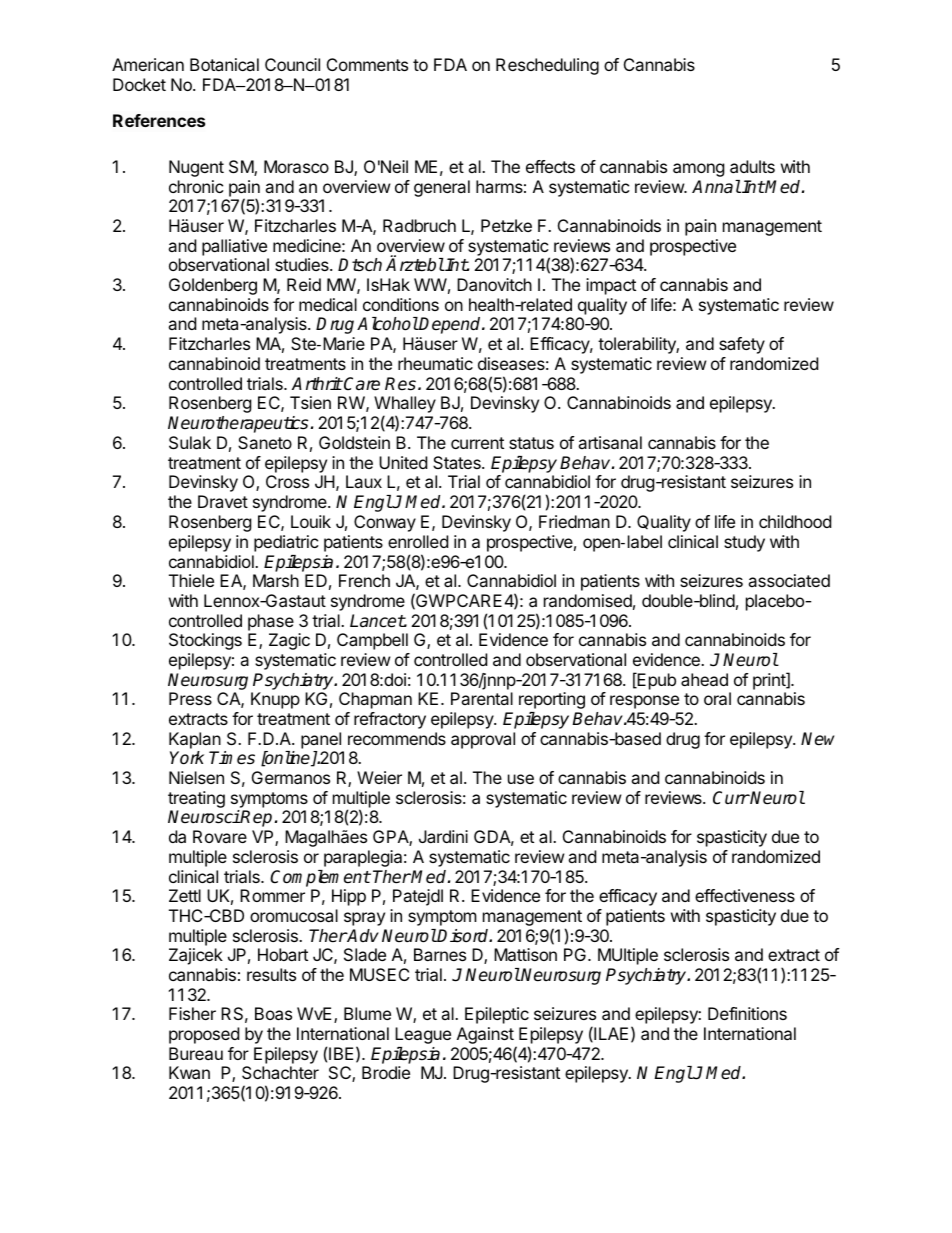 This screenshot has width=952, height=1233. What do you see at coordinates (224, 64) in the screenshot?
I see `Botanical` at bounding box center [224, 64].
